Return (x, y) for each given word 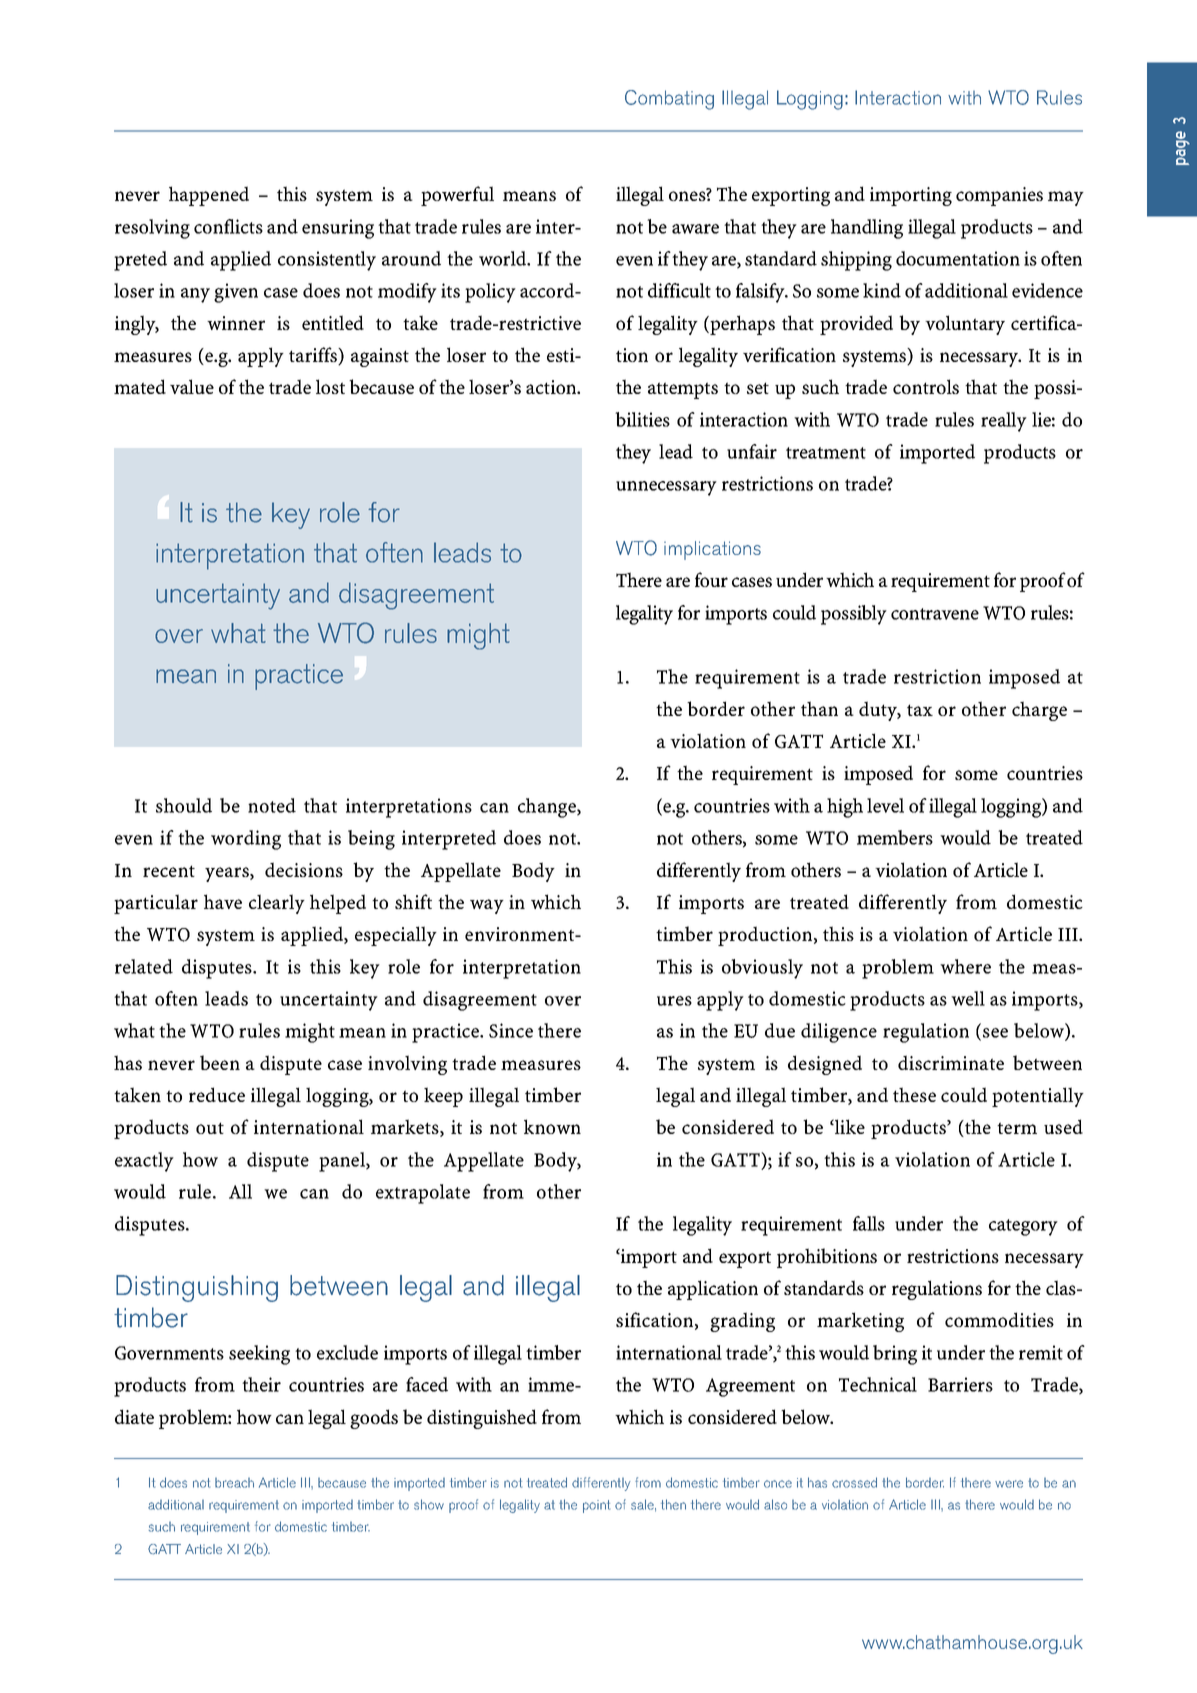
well (968, 998)
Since (511, 1030)
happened (209, 196)
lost (330, 386)
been (220, 1062)
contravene (935, 614)
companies (999, 196)
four (711, 579)
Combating (669, 100)
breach (234, 1483)
